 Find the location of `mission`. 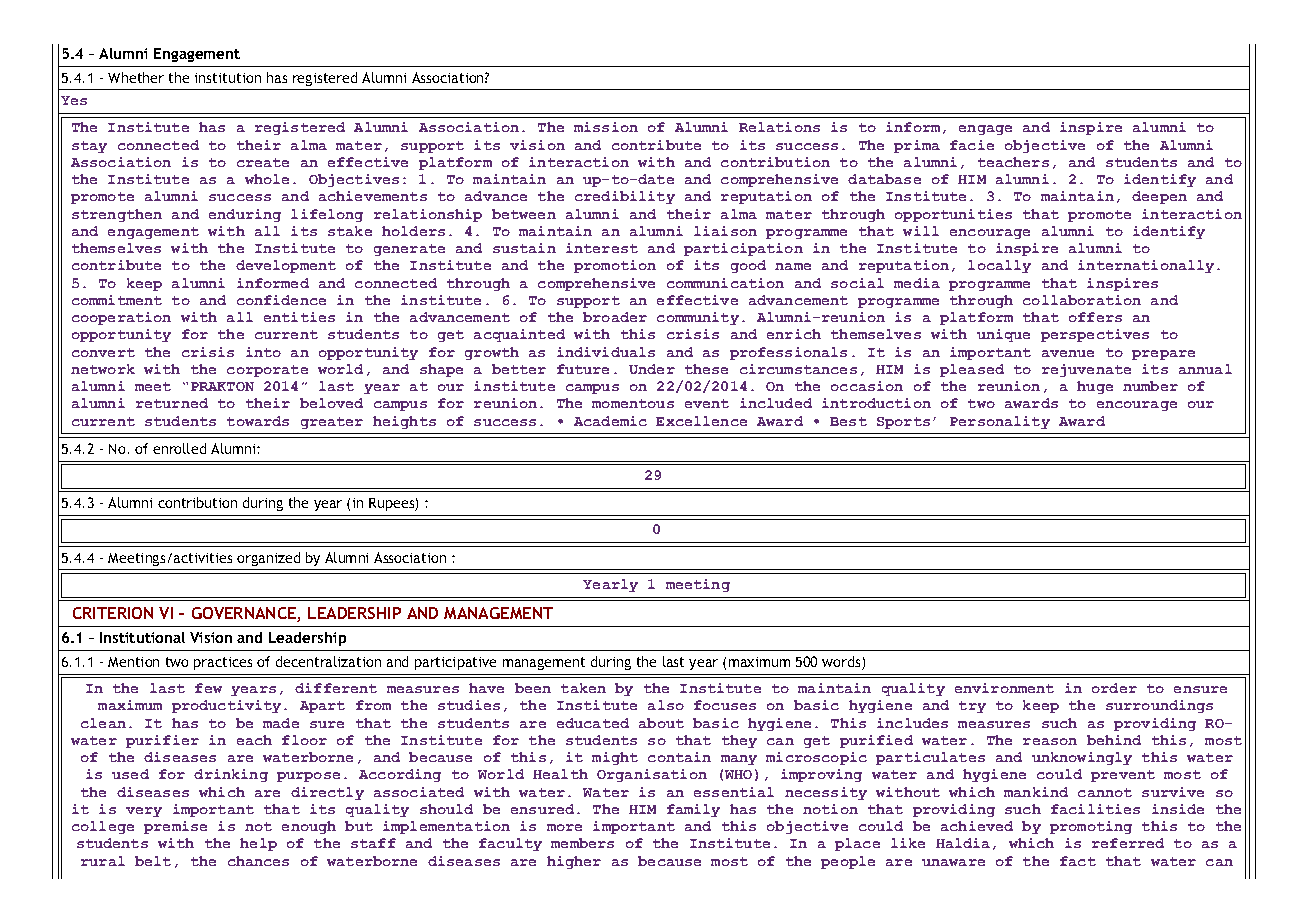

mission is located at coordinates (606, 127).
